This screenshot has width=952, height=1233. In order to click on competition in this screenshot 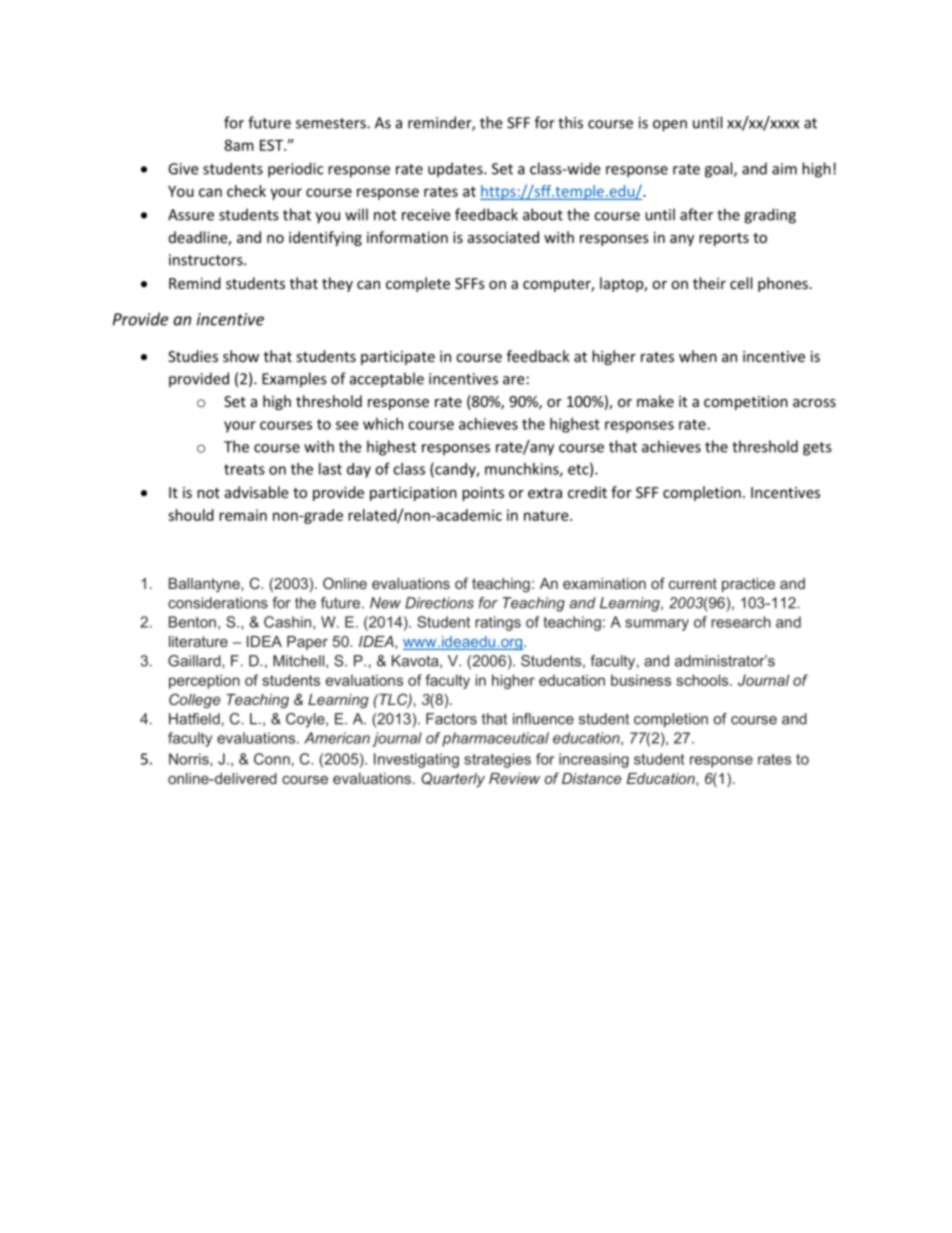, I will do `click(746, 403)`.
